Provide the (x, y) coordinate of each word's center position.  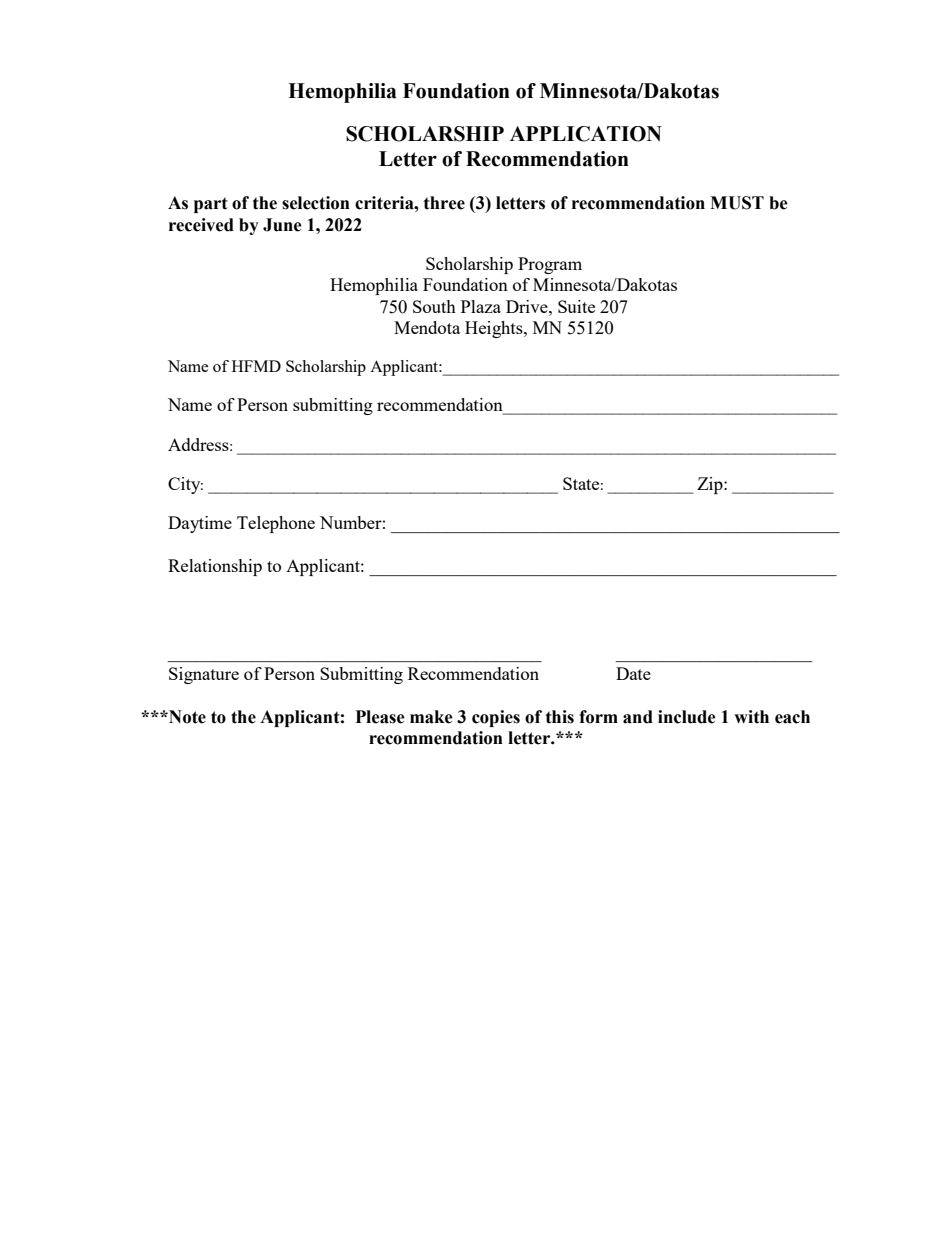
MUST (737, 203)
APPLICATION (586, 134)
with (751, 717)
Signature (204, 675)
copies (496, 718)
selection (316, 203)
